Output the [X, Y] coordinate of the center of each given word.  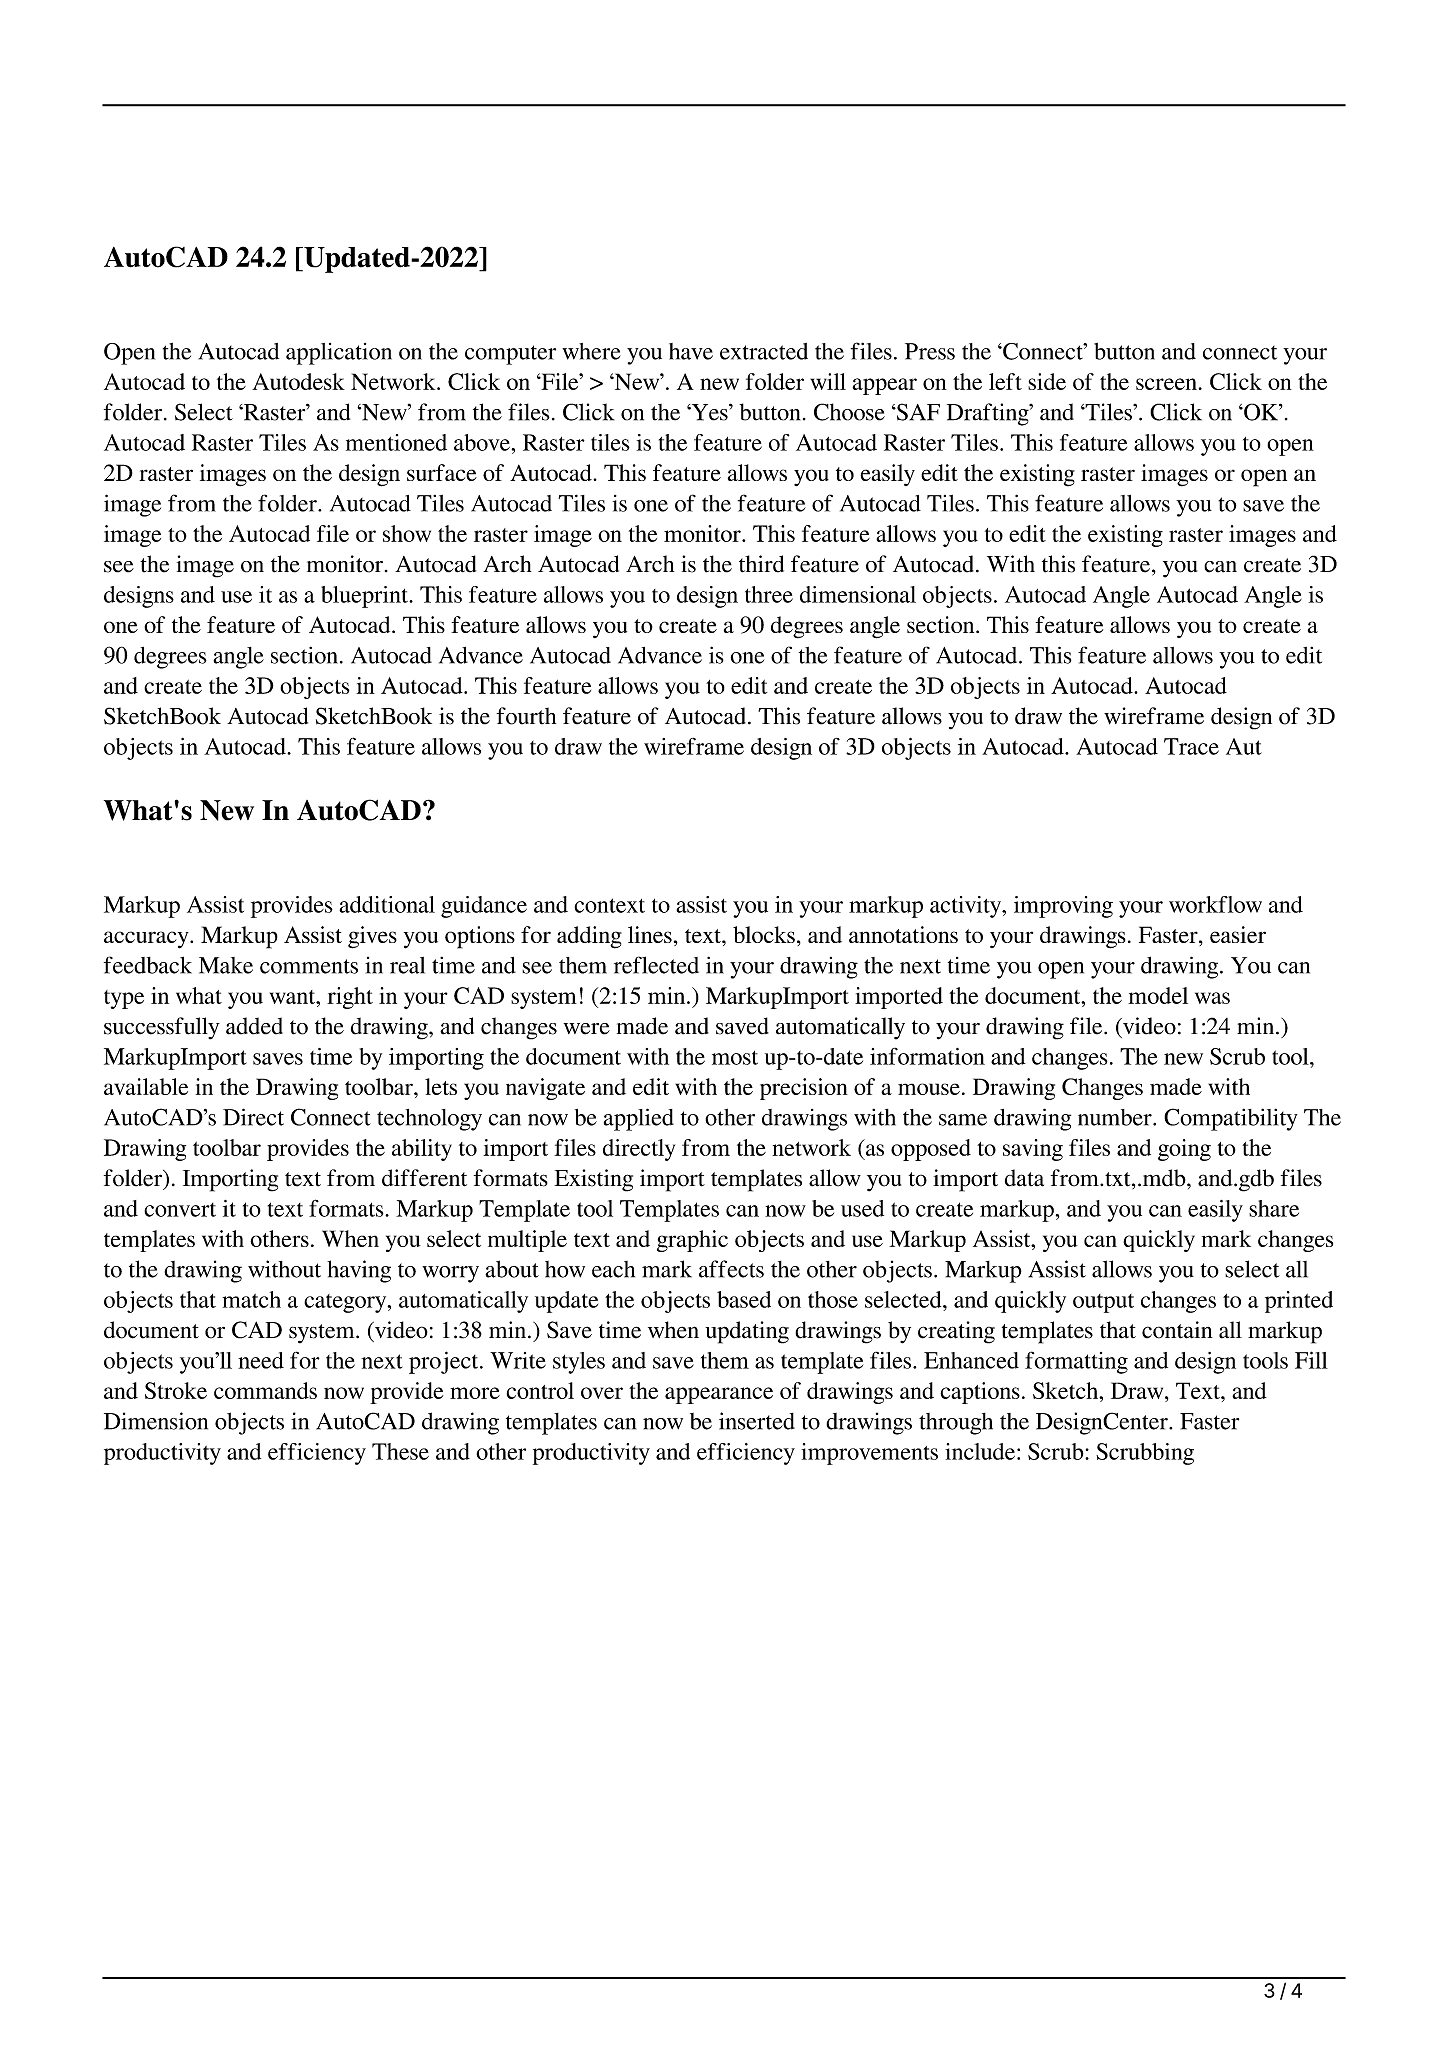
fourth [526, 716]
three [769, 594]
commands [265, 1390]
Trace [1191, 746]
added [254, 1026]
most [735, 1058]
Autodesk [298, 381]
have [691, 351]
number [1116, 1117]
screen [1166, 384]
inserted [757, 1421]
